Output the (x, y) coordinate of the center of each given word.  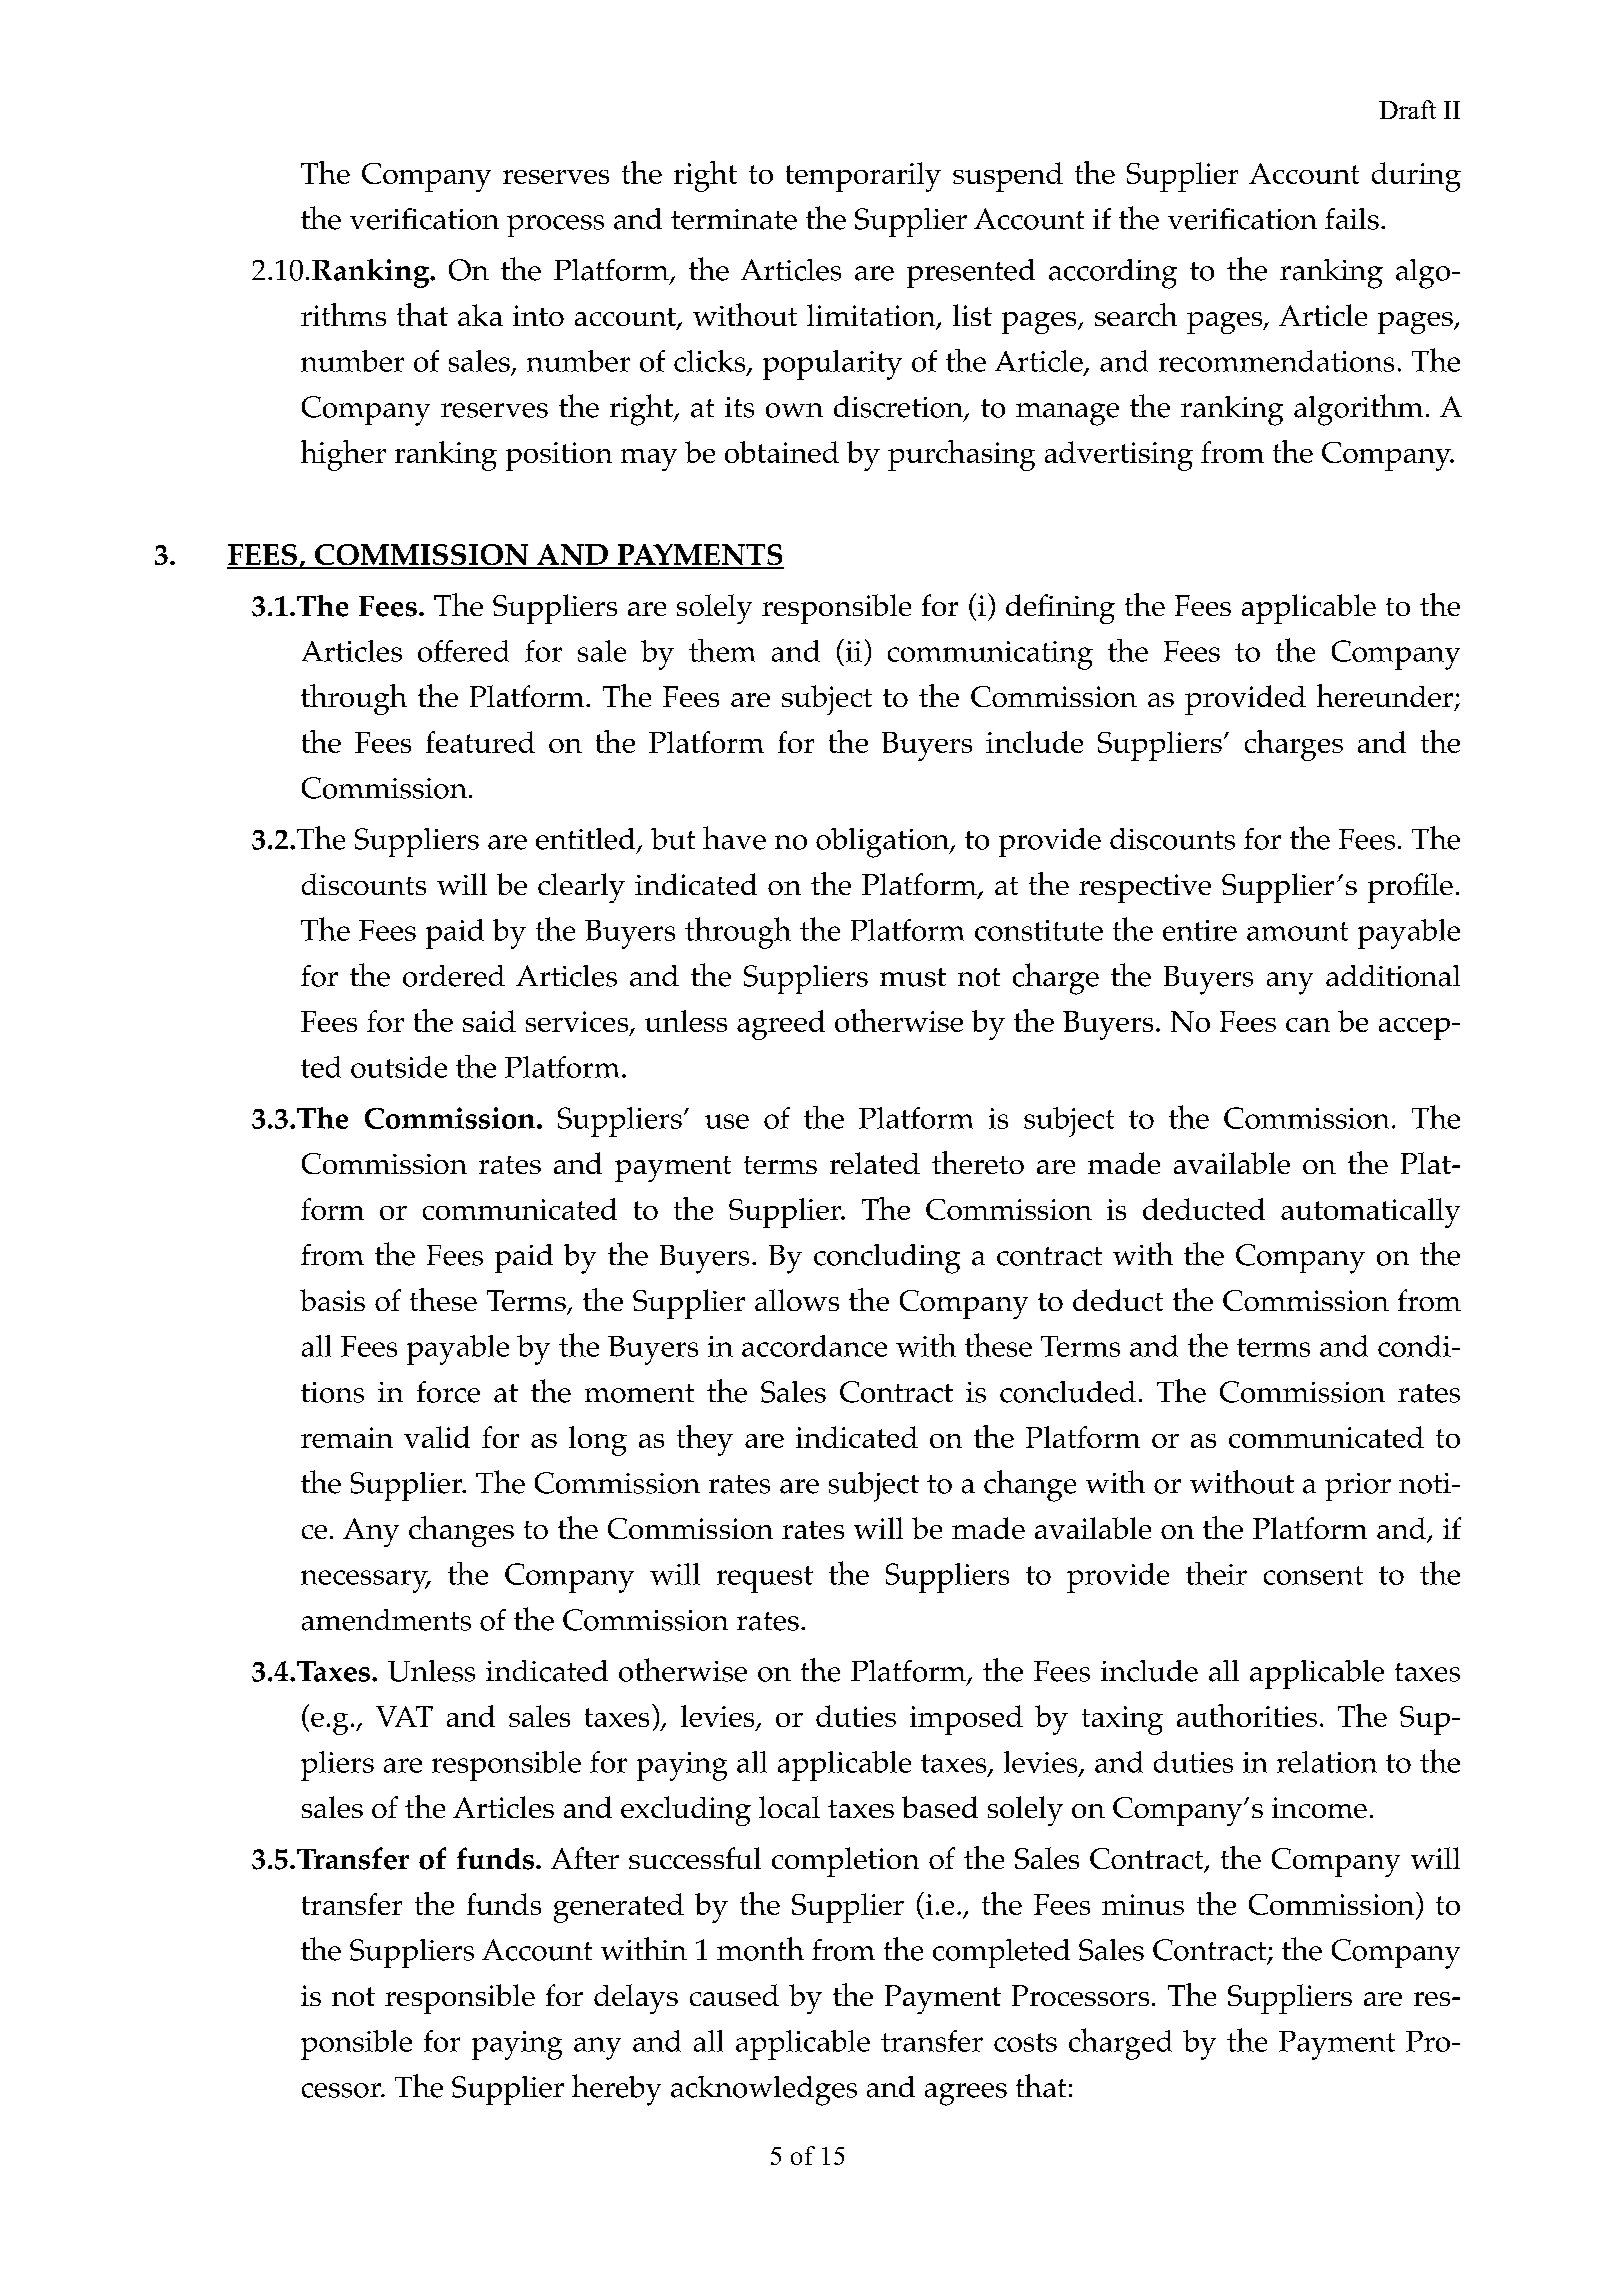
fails (1352, 219)
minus (1143, 1904)
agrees (966, 2094)
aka (480, 315)
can (1308, 1025)
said (489, 1021)
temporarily (863, 177)
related (875, 1163)
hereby (616, 2090)
